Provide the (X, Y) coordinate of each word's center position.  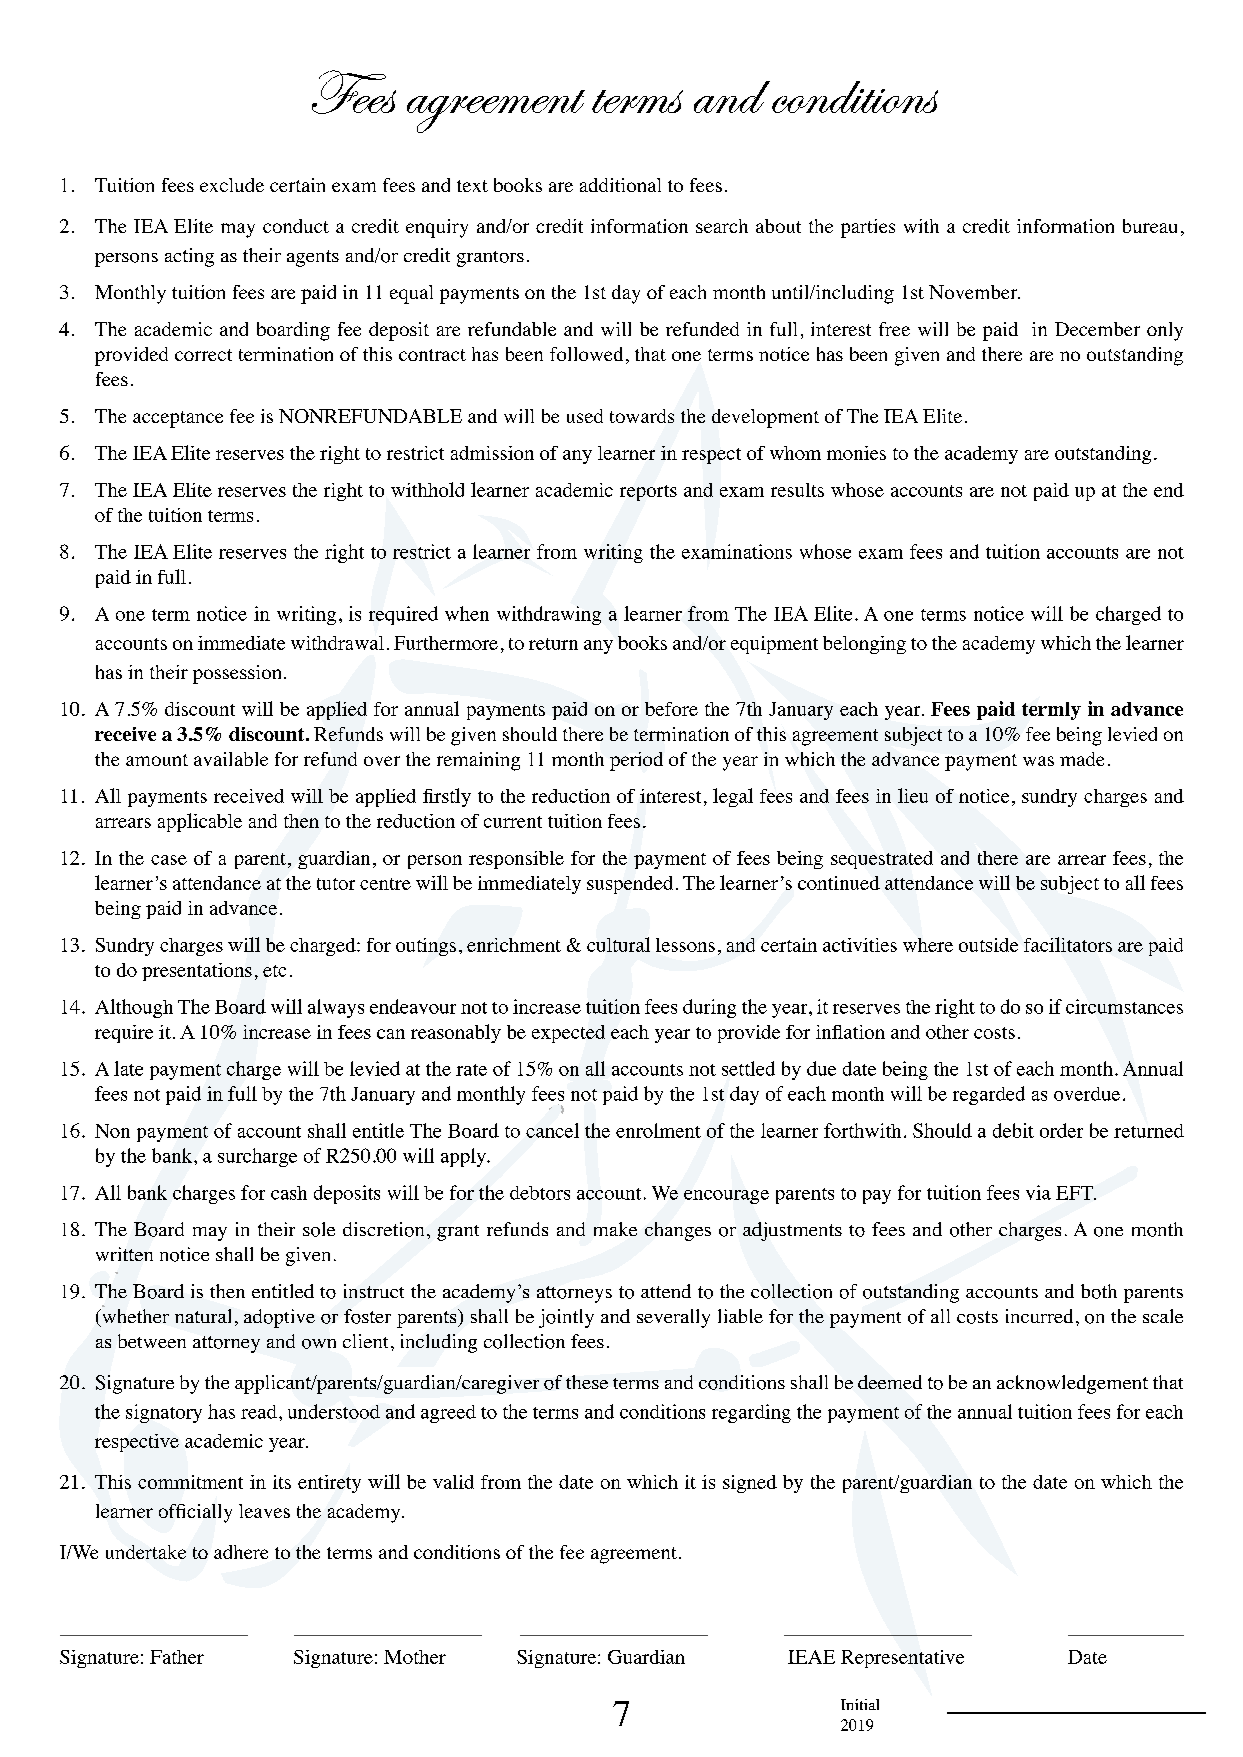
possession (237, 674)
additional (620, 185)
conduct (296, 226)
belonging (864, 645)
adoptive (279, 1318)
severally (673, 1318)
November (974, 292)
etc (274, 971)
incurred (1039, 1316)
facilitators (1068, 944)
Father (177, 1657)
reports (648, 493)
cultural (618, 944)
